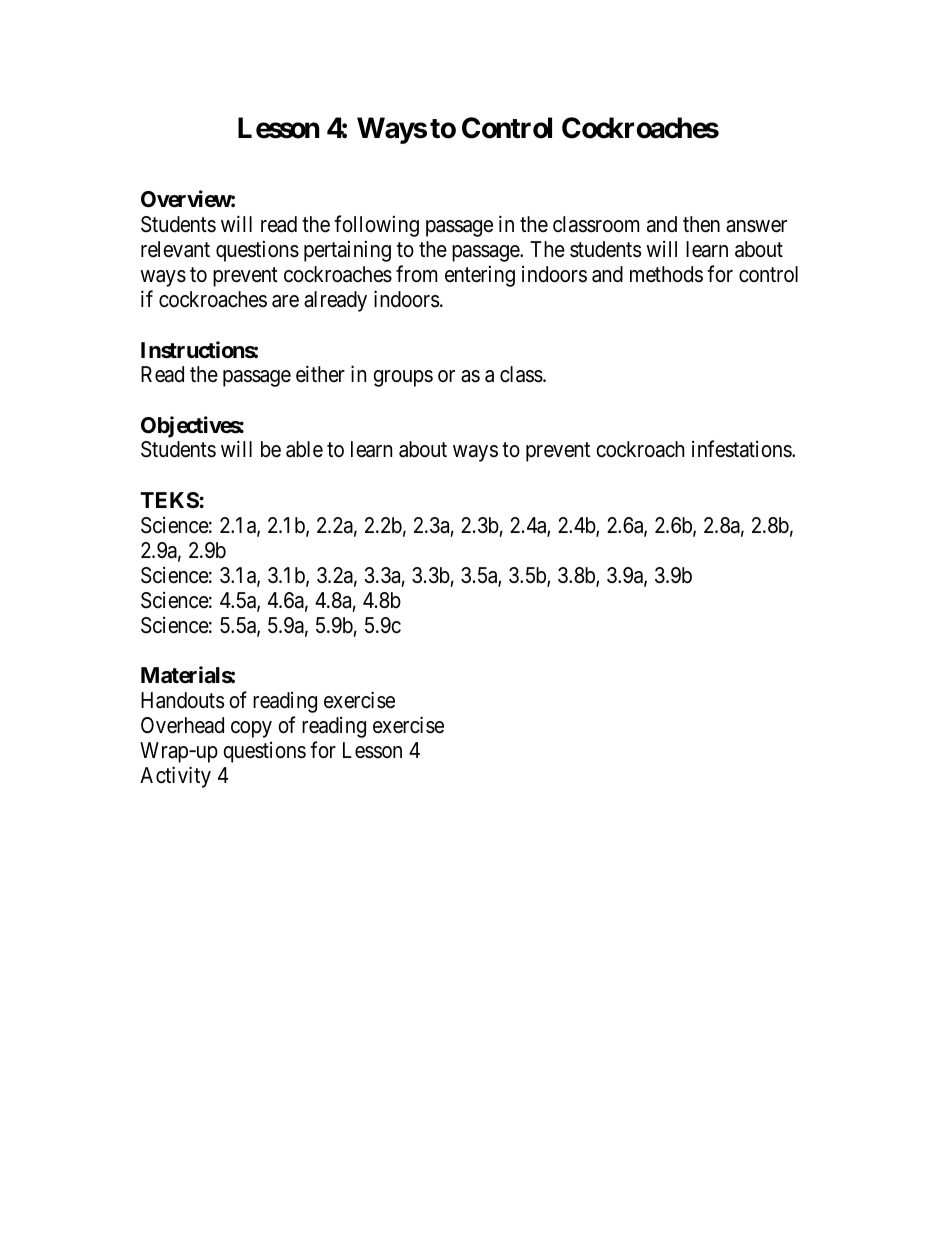 This screenshot has height=1233, width=952. I want to click on entering, so click(480, 276).
